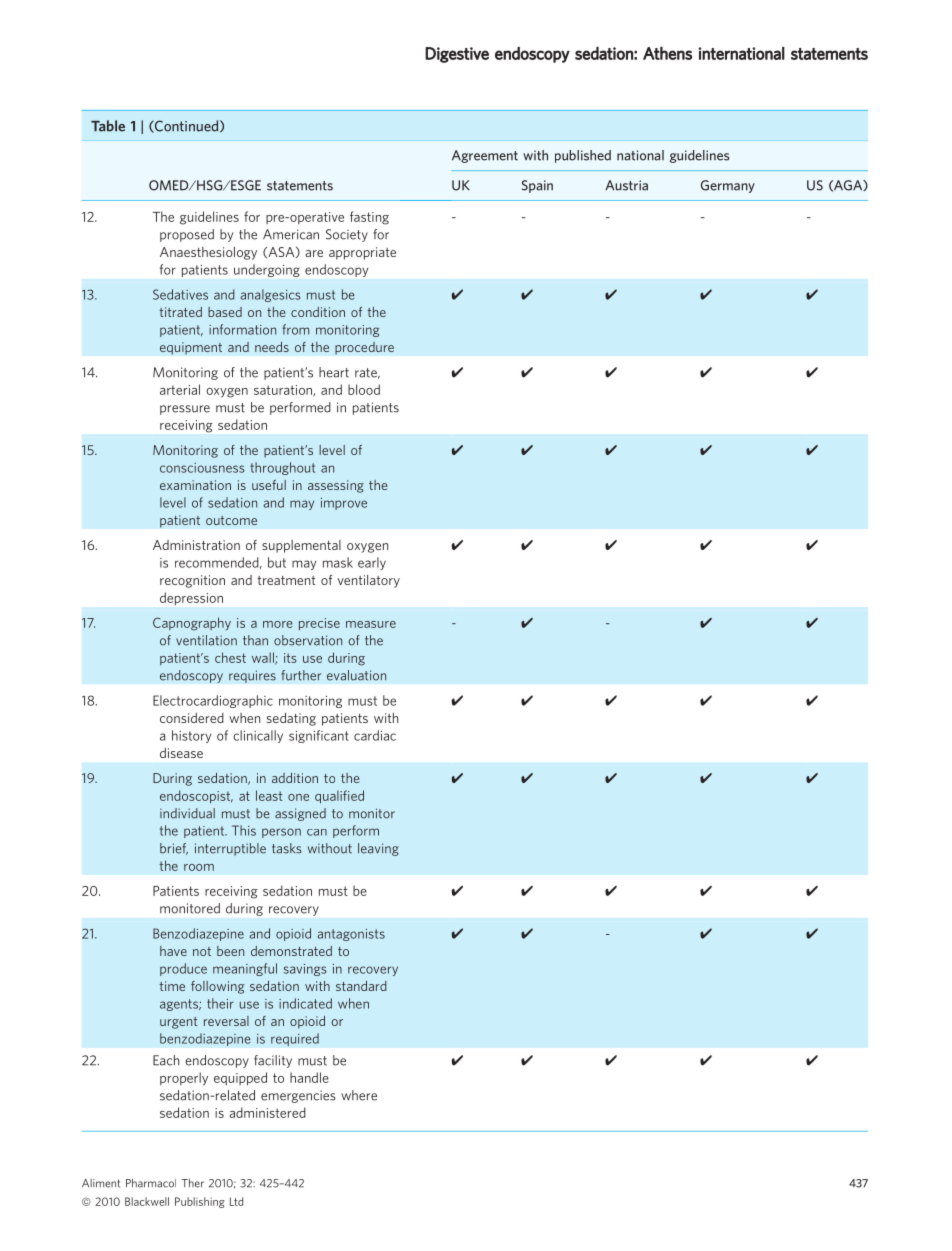 Image resolution: width=952 pixels, height=1251 pixels. I want to click on measure, so click(371, 624).
